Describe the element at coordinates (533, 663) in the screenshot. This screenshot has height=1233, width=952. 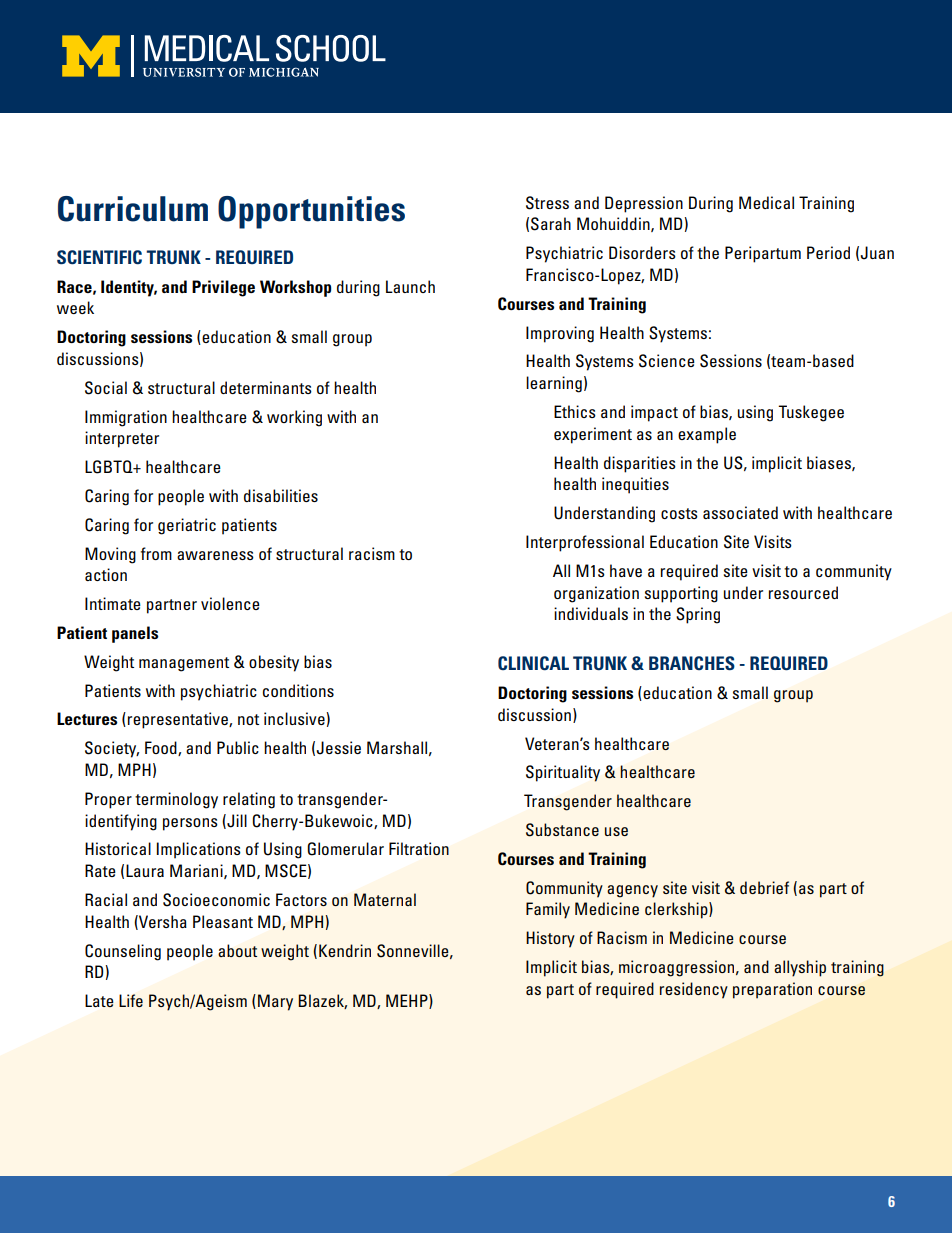
I see `CLINICAL` at that location.
